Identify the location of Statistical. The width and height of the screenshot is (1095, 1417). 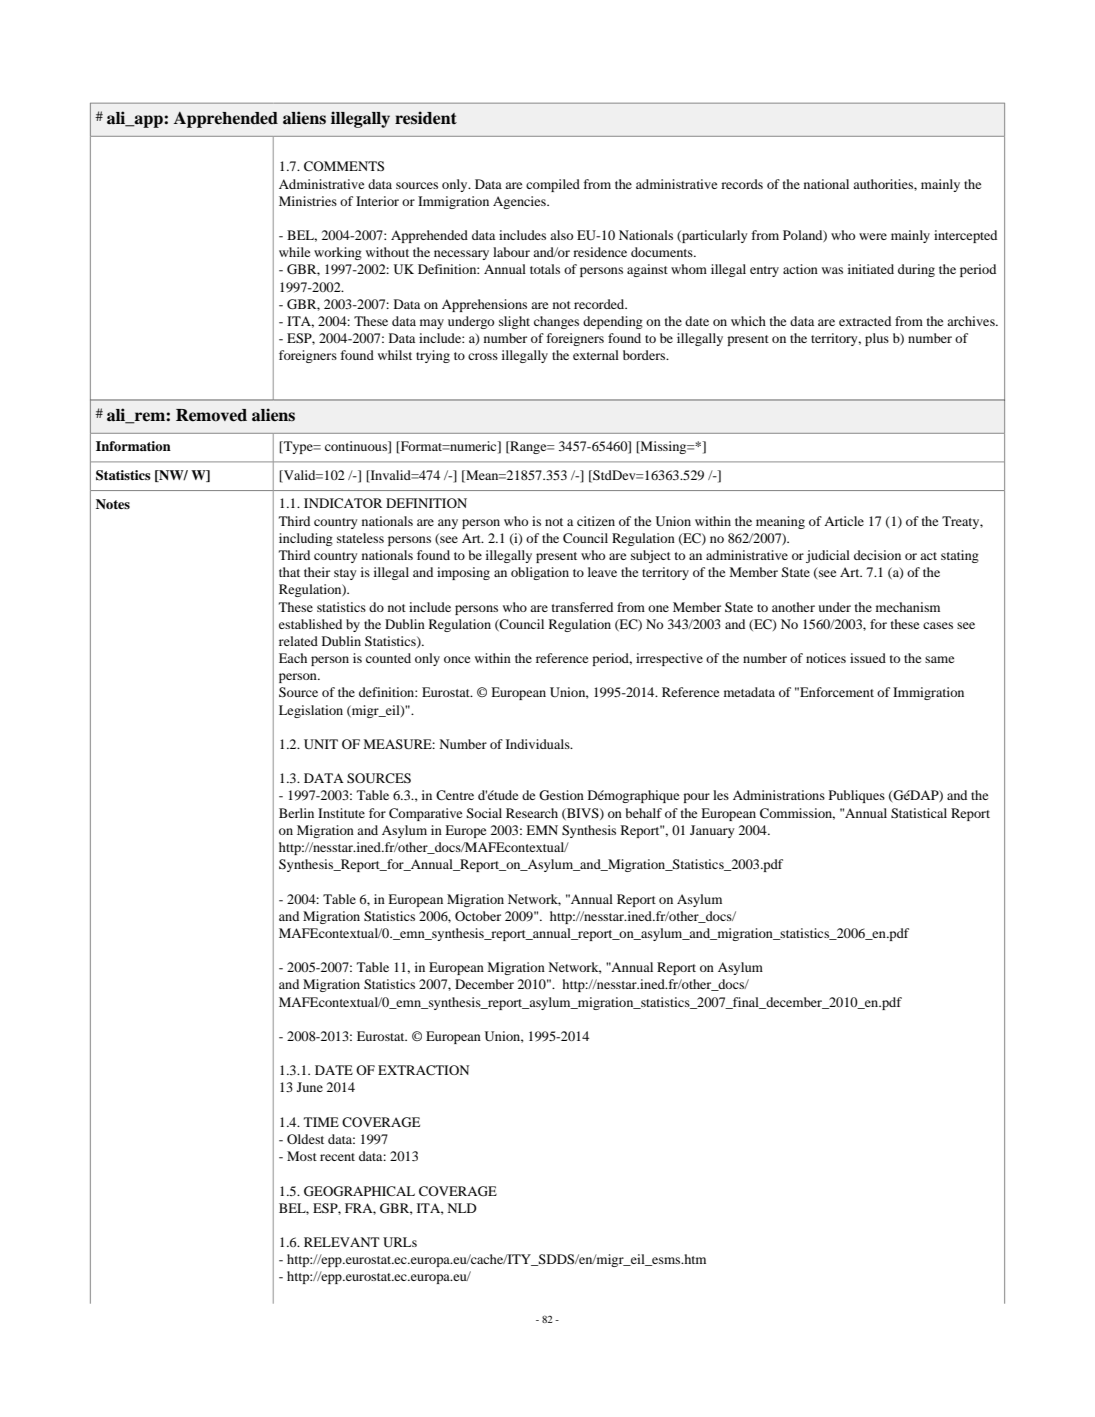
(919, 813).
